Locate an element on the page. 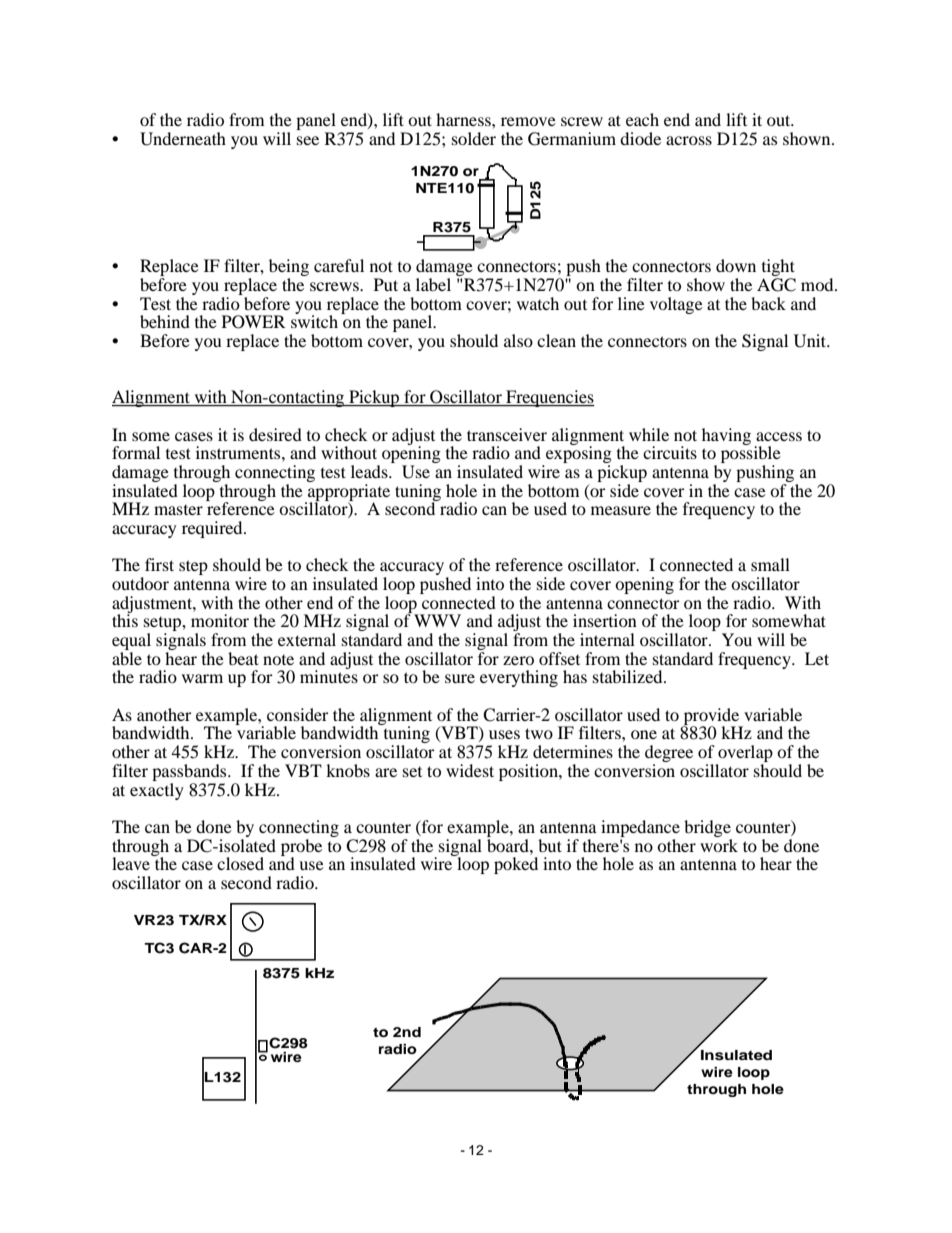  leads is located at coordinates (370, 471).
